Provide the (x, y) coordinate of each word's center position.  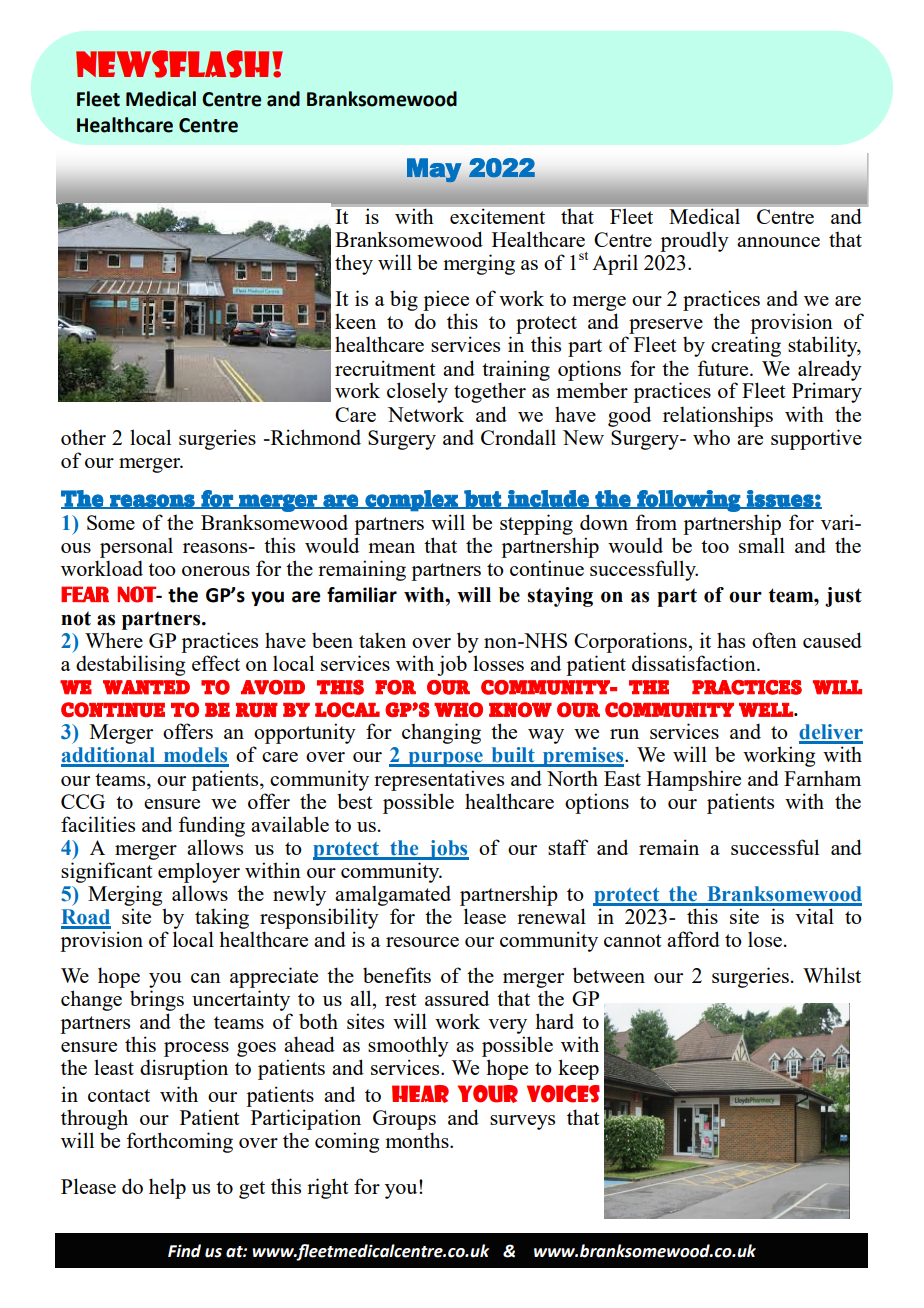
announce (778, 242)
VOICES (563, 1094)
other (83, 437)
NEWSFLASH (172, 64)
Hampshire (694, 780)
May (434, 170)
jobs (447, 850)
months (418, 1140)
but (482, 499)
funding (211, 826)
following (688, 501)
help (167, 1188)
